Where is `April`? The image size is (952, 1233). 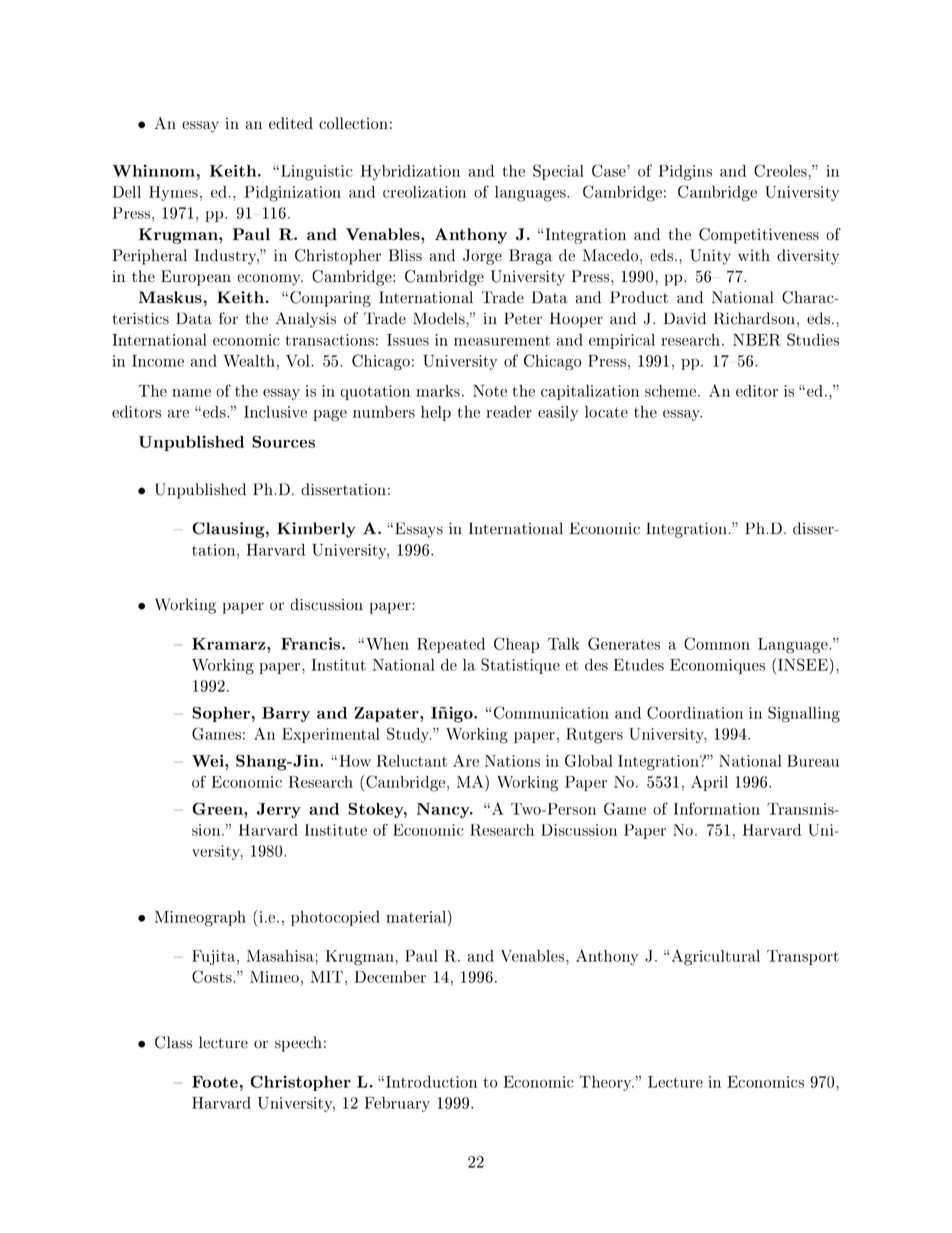
April is located at coordinates (709, 783).
